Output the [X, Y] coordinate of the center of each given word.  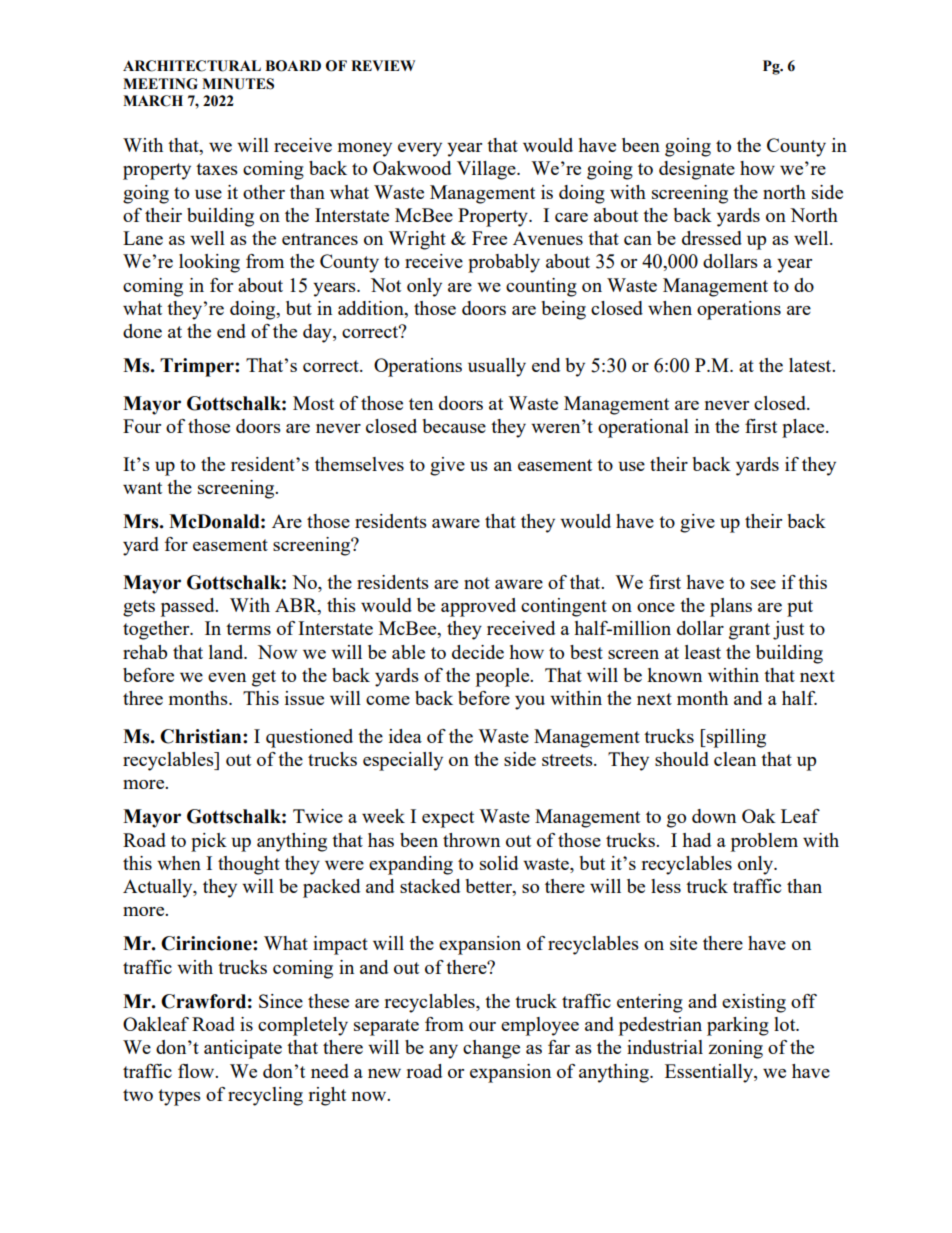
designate [697, 170]
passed [189, 607]
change [491, 1049]
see [763, 584]
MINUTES [238, 84]
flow [197, 1071]
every [420, 150]
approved [478, 607]
